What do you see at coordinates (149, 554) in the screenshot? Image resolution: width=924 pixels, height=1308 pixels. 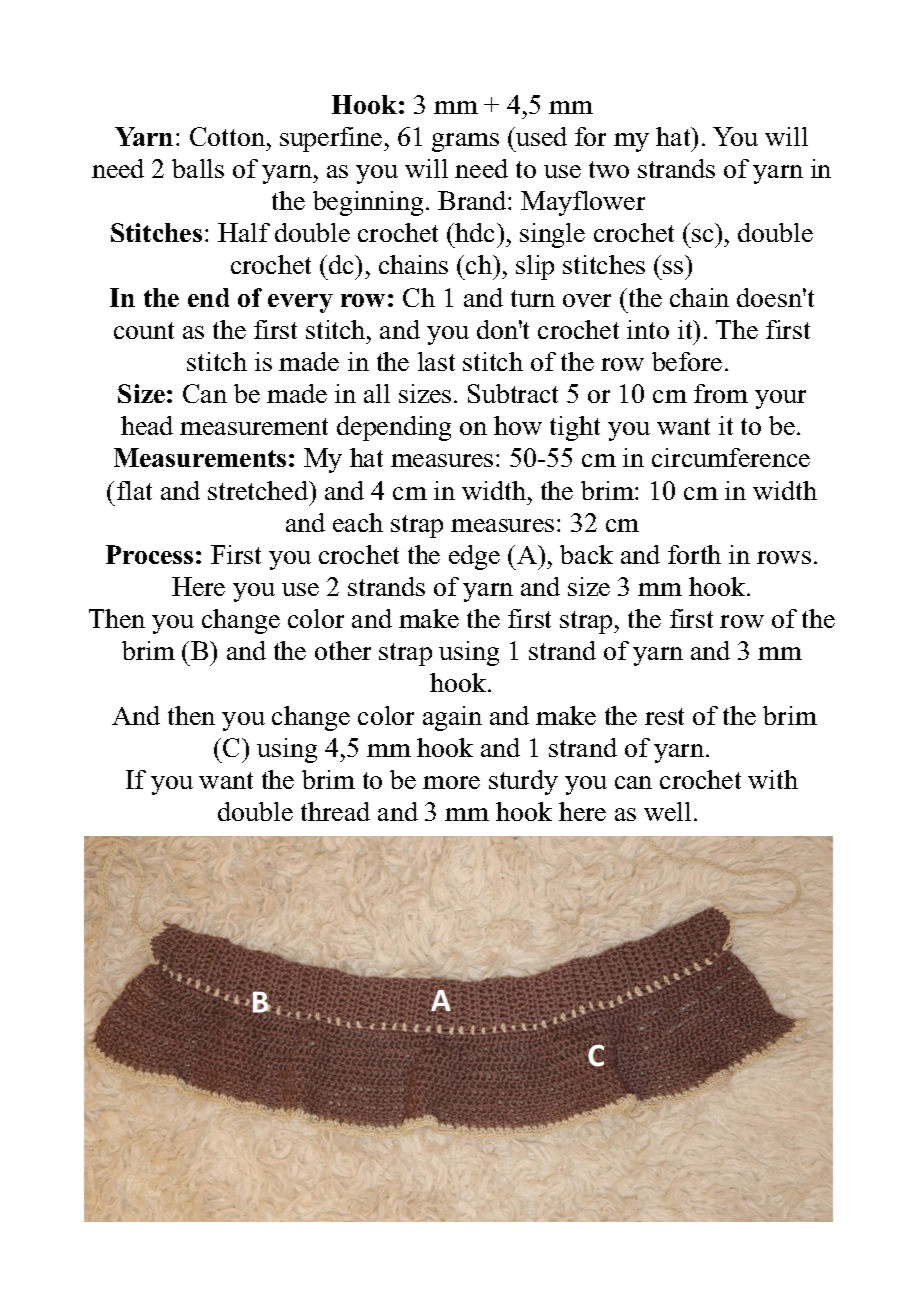 I see `Process` at bounding box center [149, 554].
